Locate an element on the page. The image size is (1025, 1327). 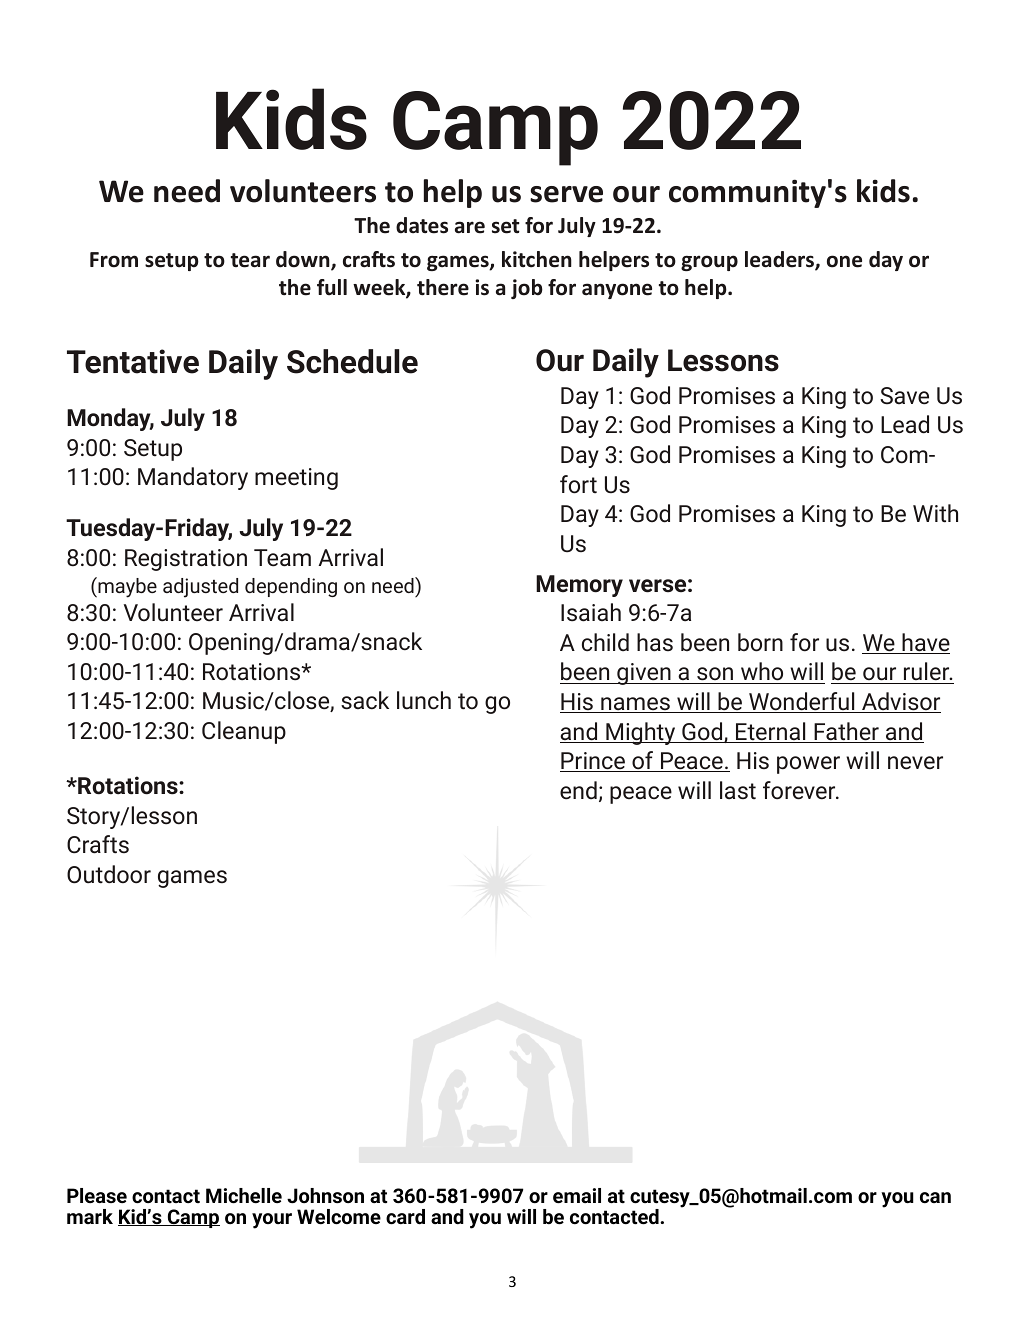
With is located at coordinates (935, 513).
